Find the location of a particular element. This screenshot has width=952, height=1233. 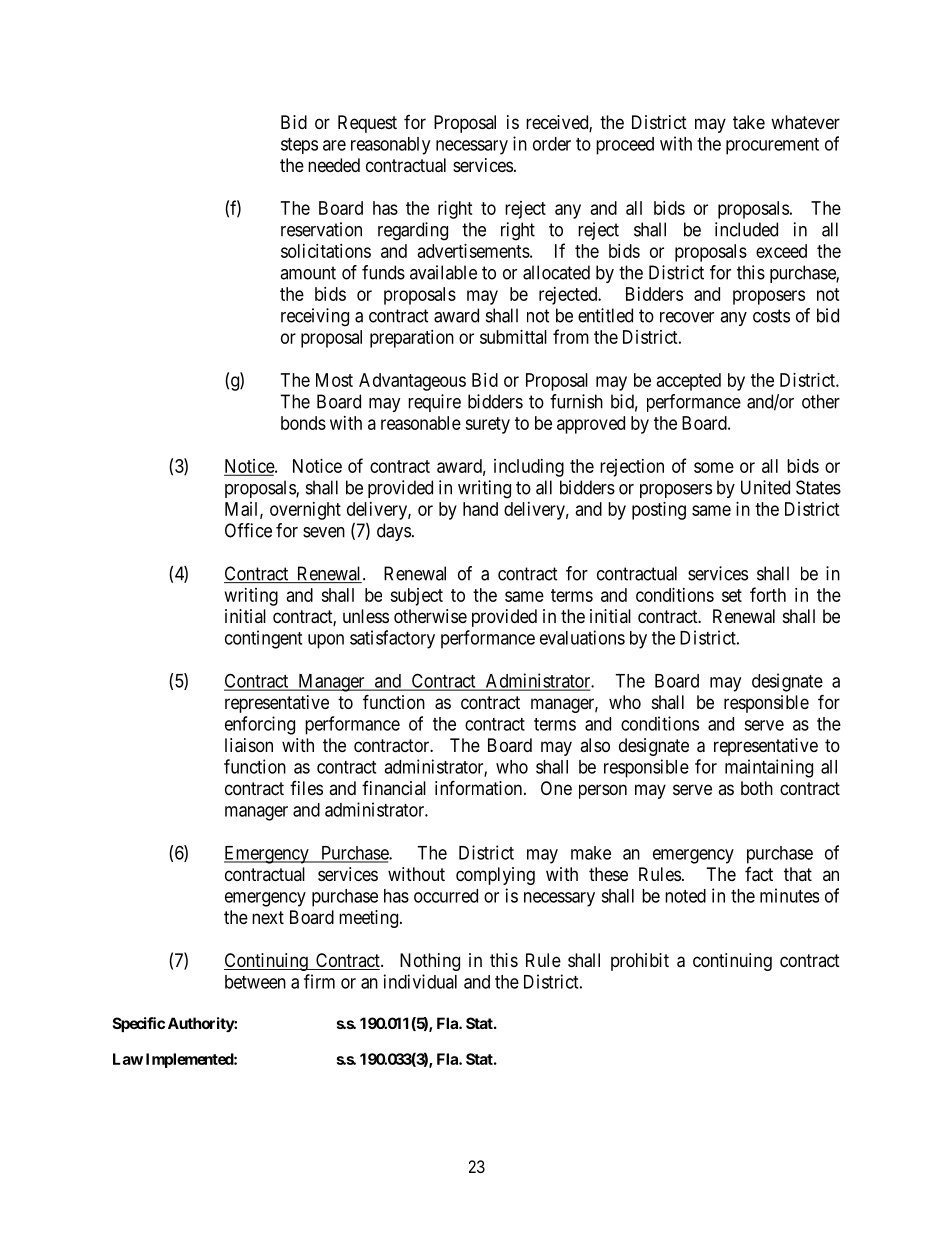

take is located at coordinates (749, 122).
